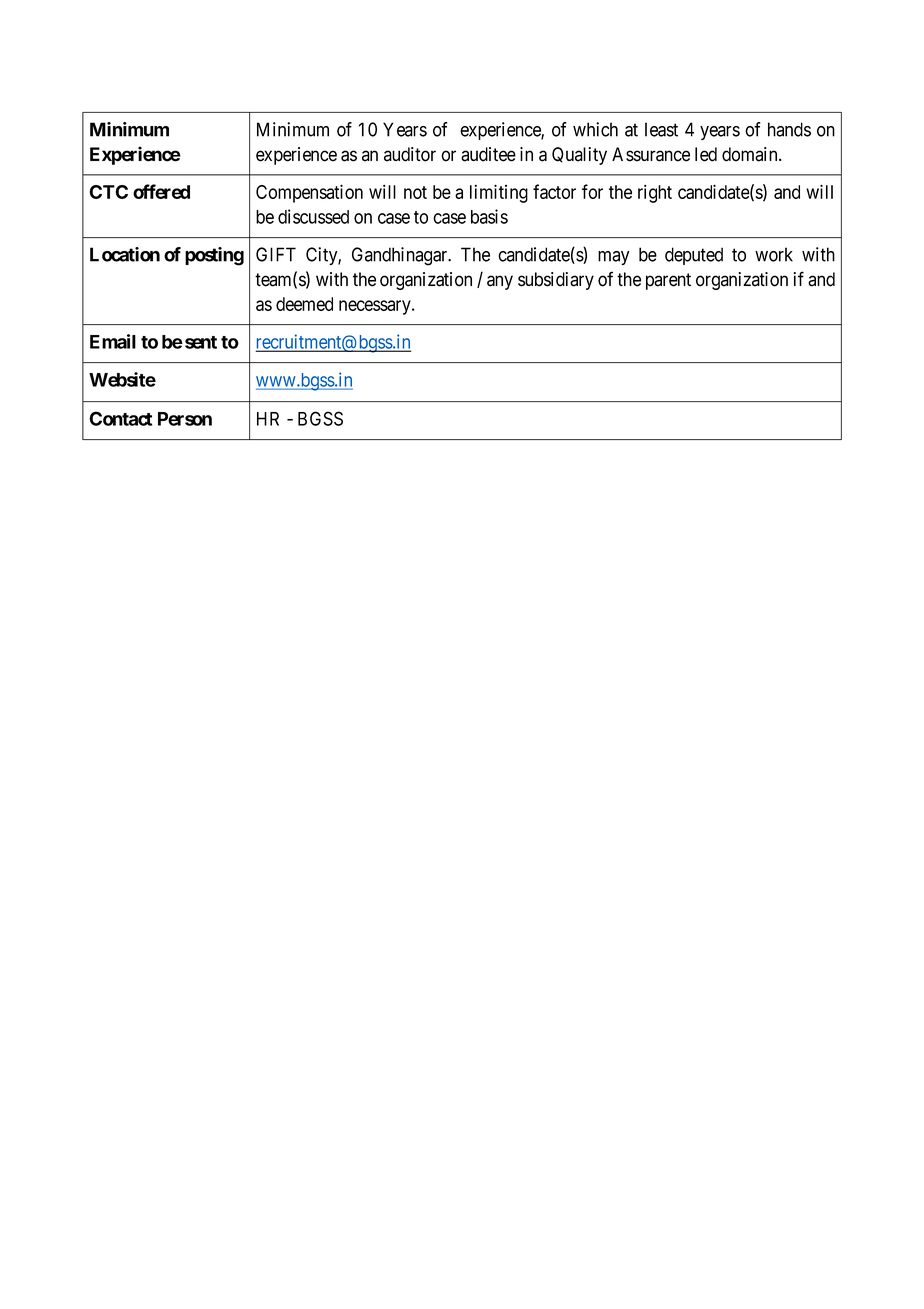  What do you see at coordinates (661, 129) in the image?
I see `least` at bounding box center [661, 129].
